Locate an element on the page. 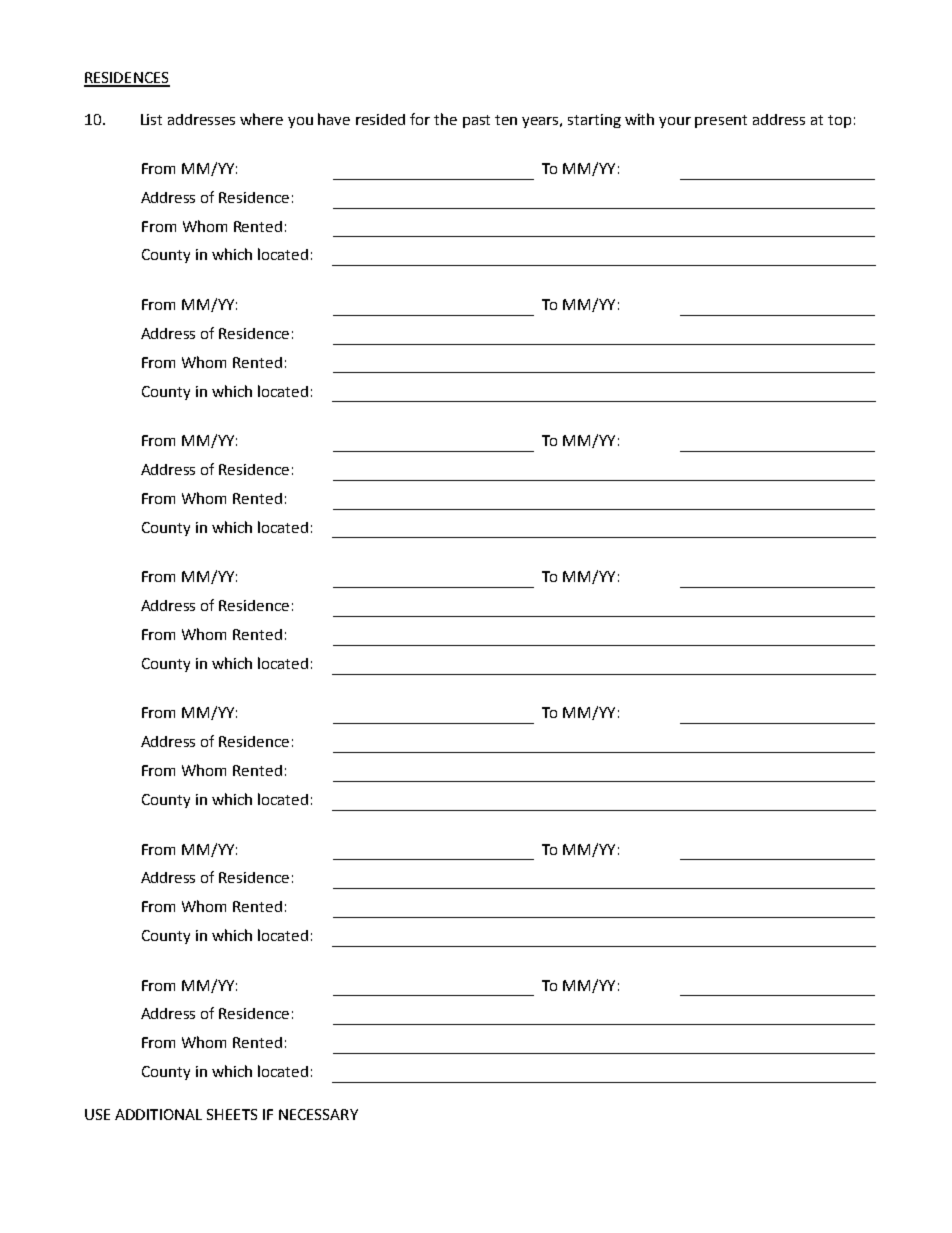  SHEETS is located at coordinates (232, 1114).
